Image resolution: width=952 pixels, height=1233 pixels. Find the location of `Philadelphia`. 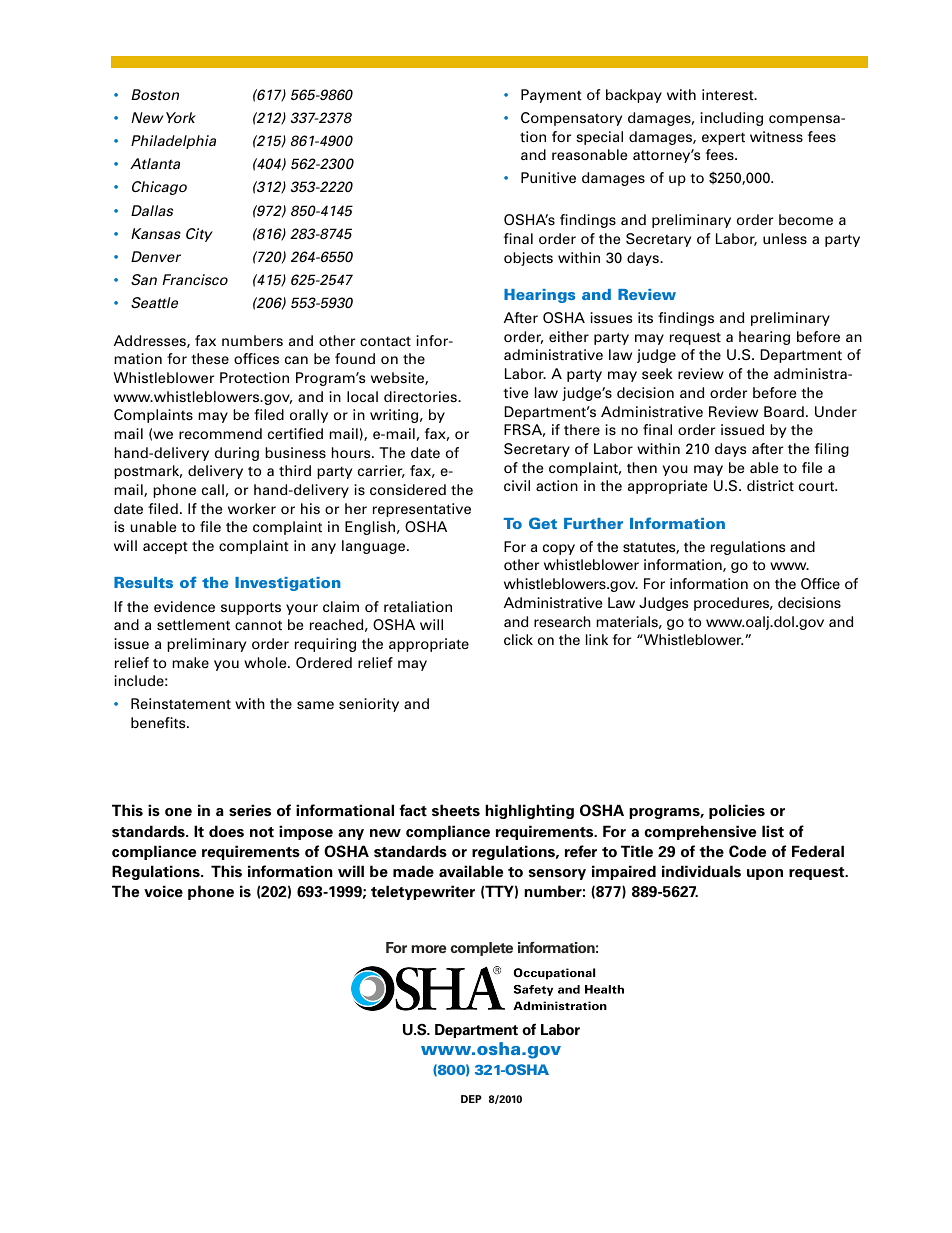

Philadelphia is located at coordinates (173, 142).
